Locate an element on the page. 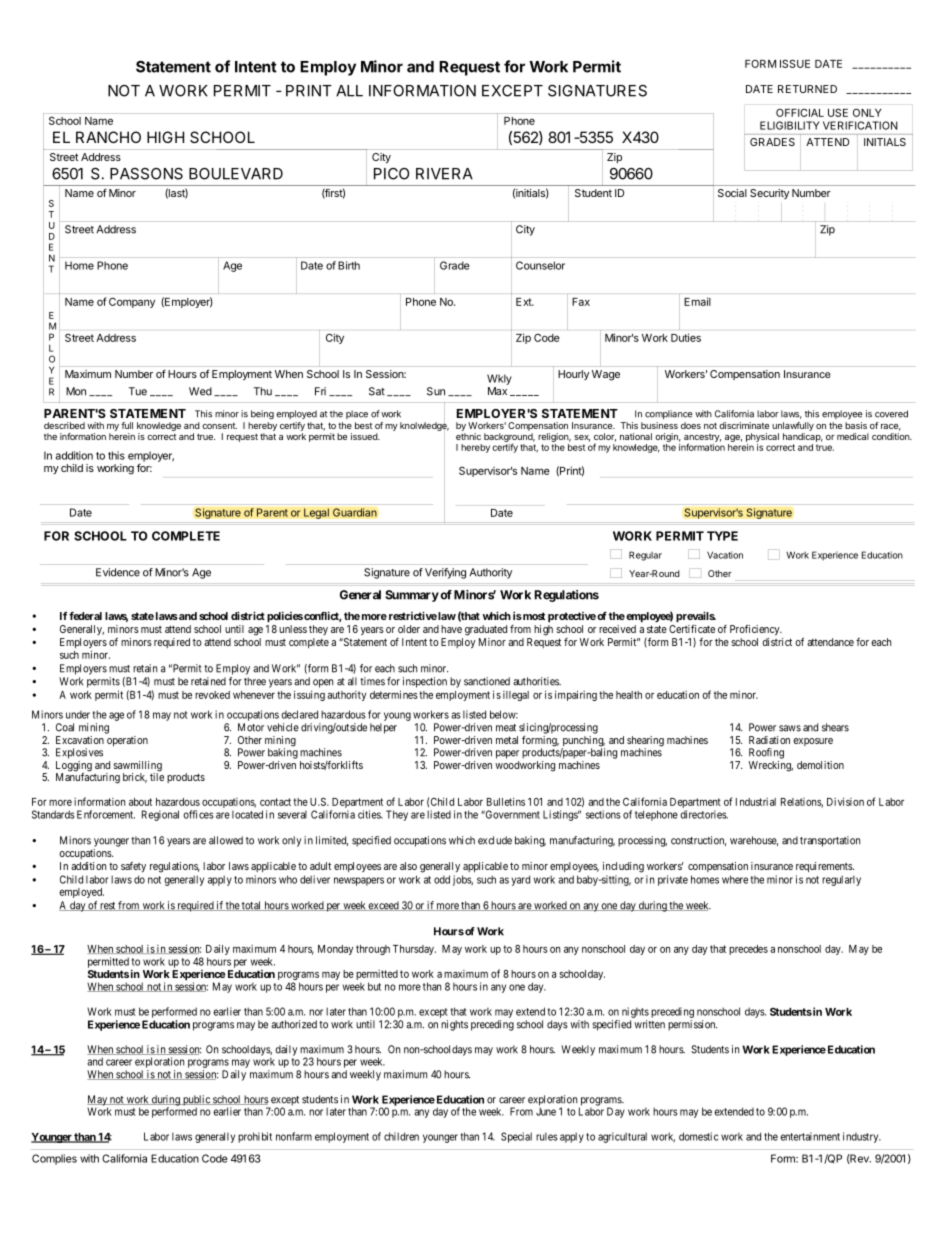  ethnic is located at coordinates (468, 436).
